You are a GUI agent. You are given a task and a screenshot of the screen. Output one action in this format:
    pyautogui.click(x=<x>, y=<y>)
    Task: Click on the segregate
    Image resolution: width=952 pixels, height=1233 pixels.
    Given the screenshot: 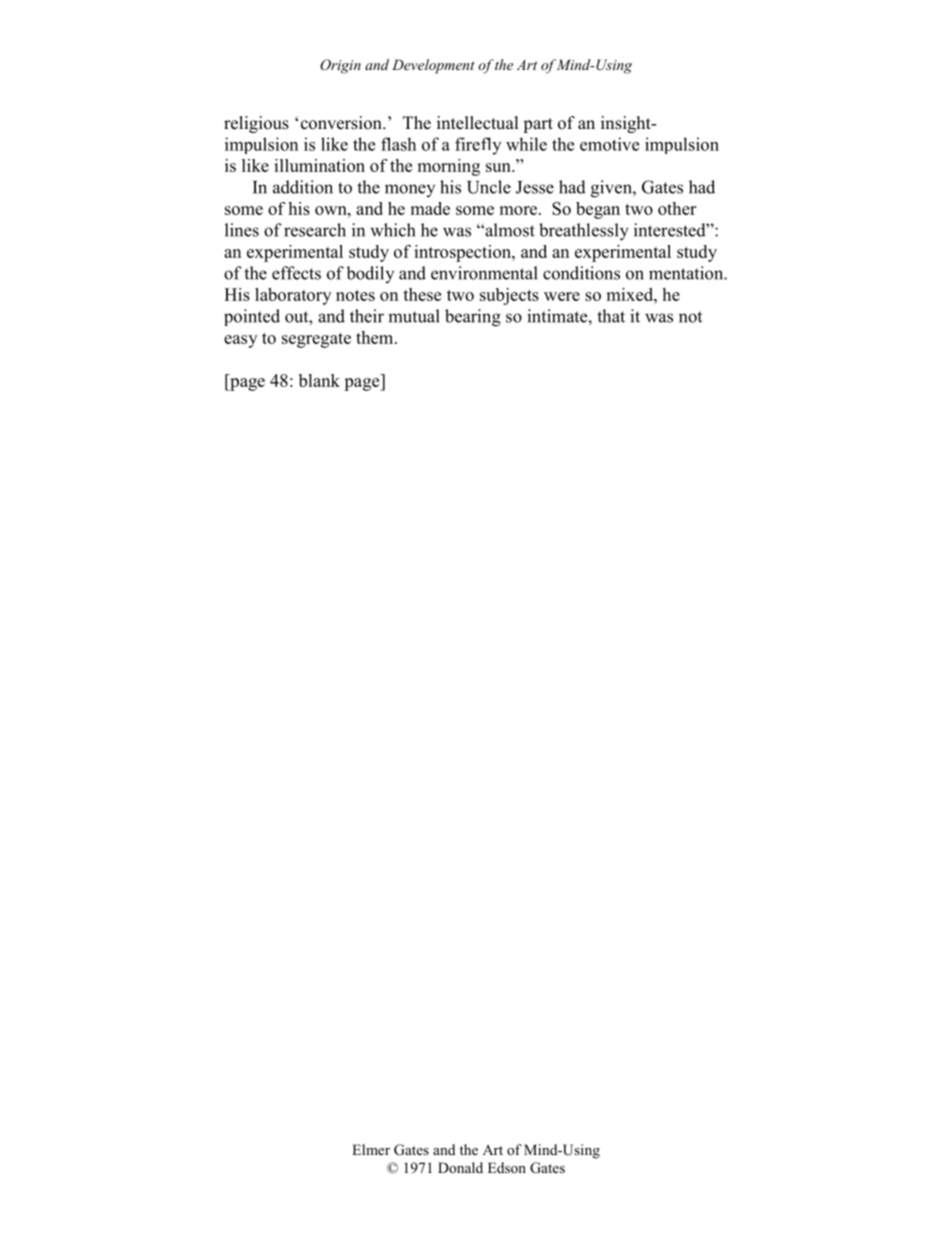 What is the action you would take?
    pyautogui.click(x=316, y=340)
